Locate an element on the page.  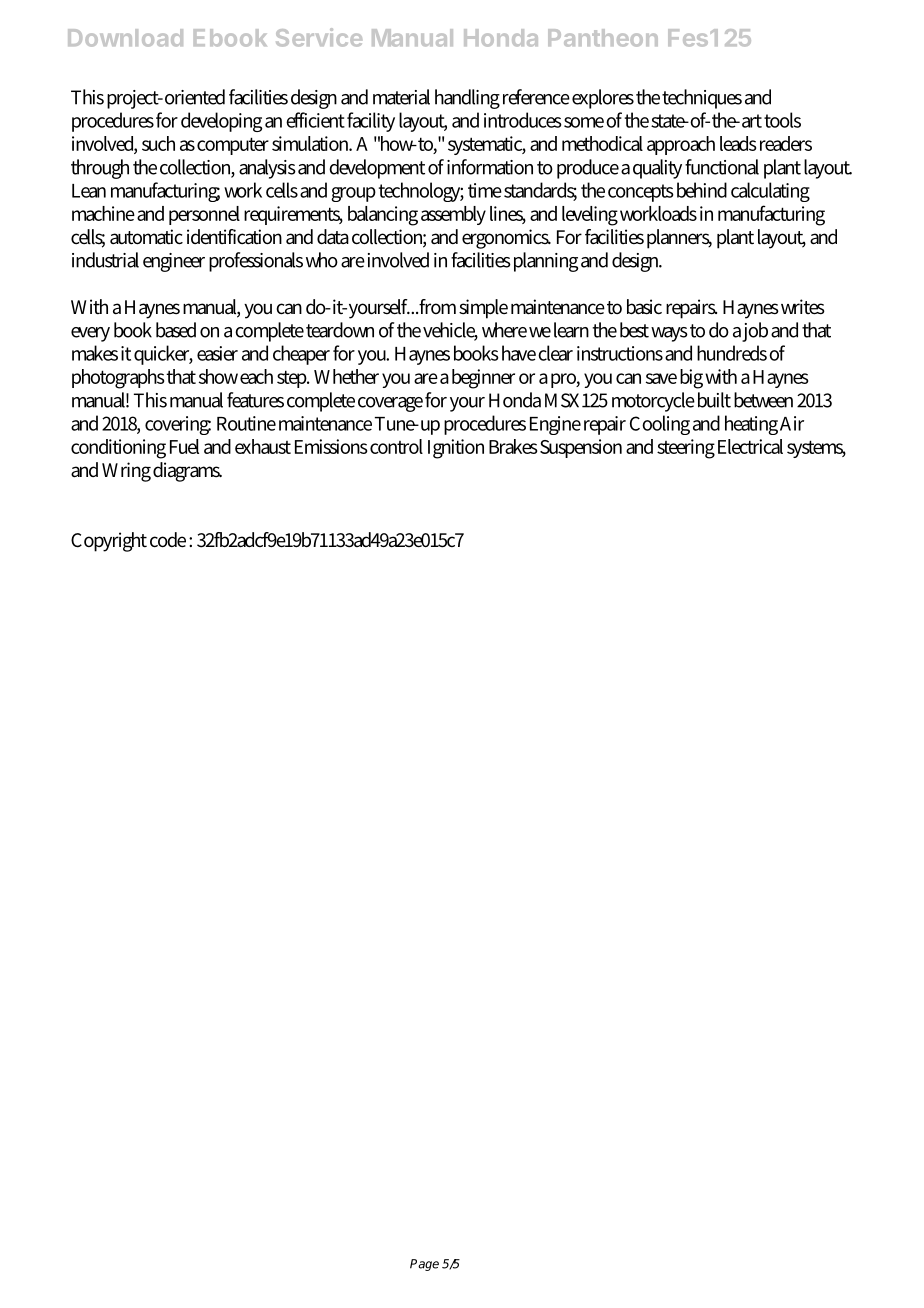
Ignition is located at coordinates (456, 449).
